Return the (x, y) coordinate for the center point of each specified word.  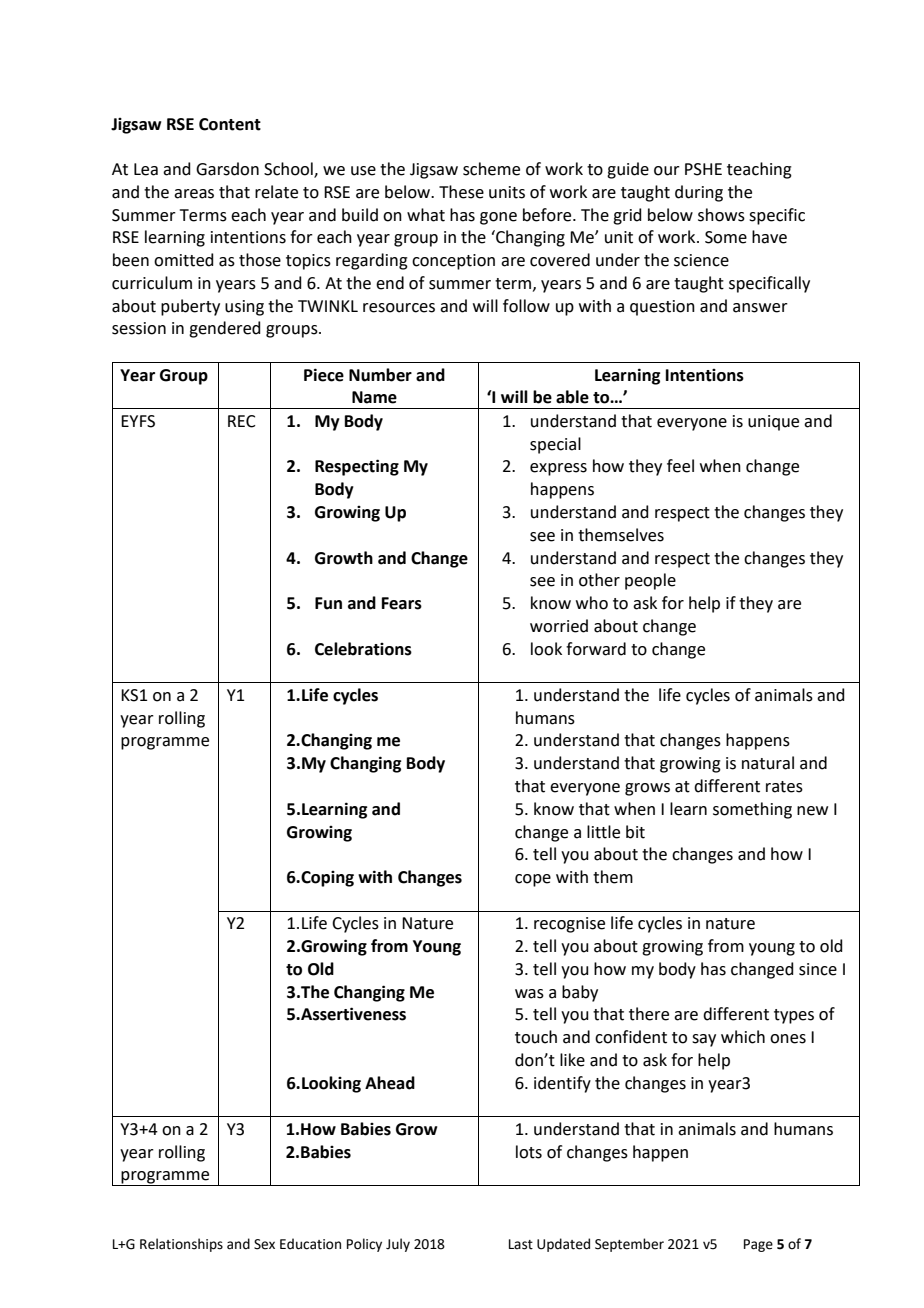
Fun (328, 603)
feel (680, 466)
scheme (491, 169)
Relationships (181, 1245)
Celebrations (363, 649)
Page (758, 1245)
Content (230, 124)
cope (533, 880)
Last (521, 1244)
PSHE (703, 169)
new (812, 811)
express (558, 469)
